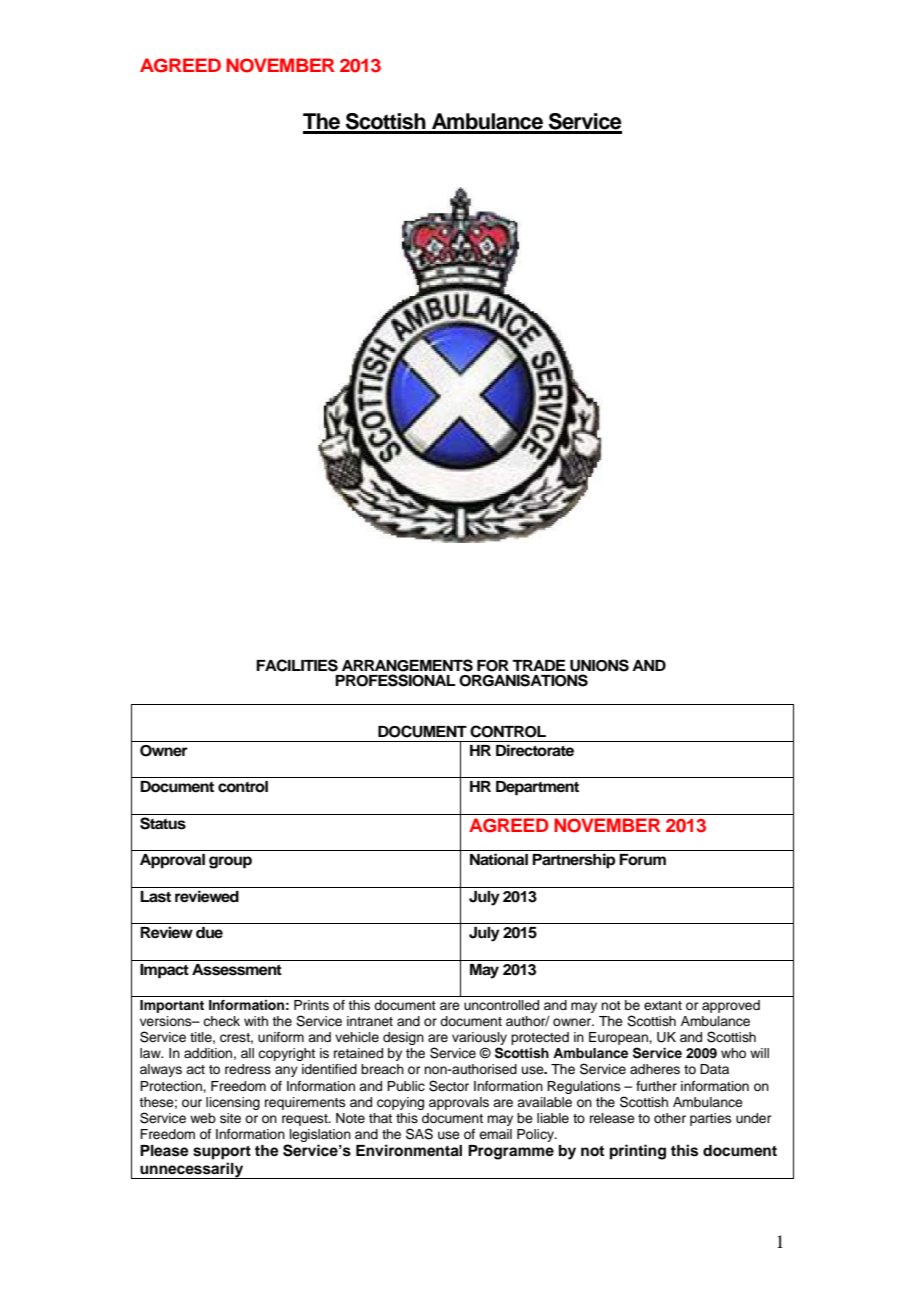 This screenshot has height=1308, width=924. I want to click on FACILITIES, so click(297, 665).
